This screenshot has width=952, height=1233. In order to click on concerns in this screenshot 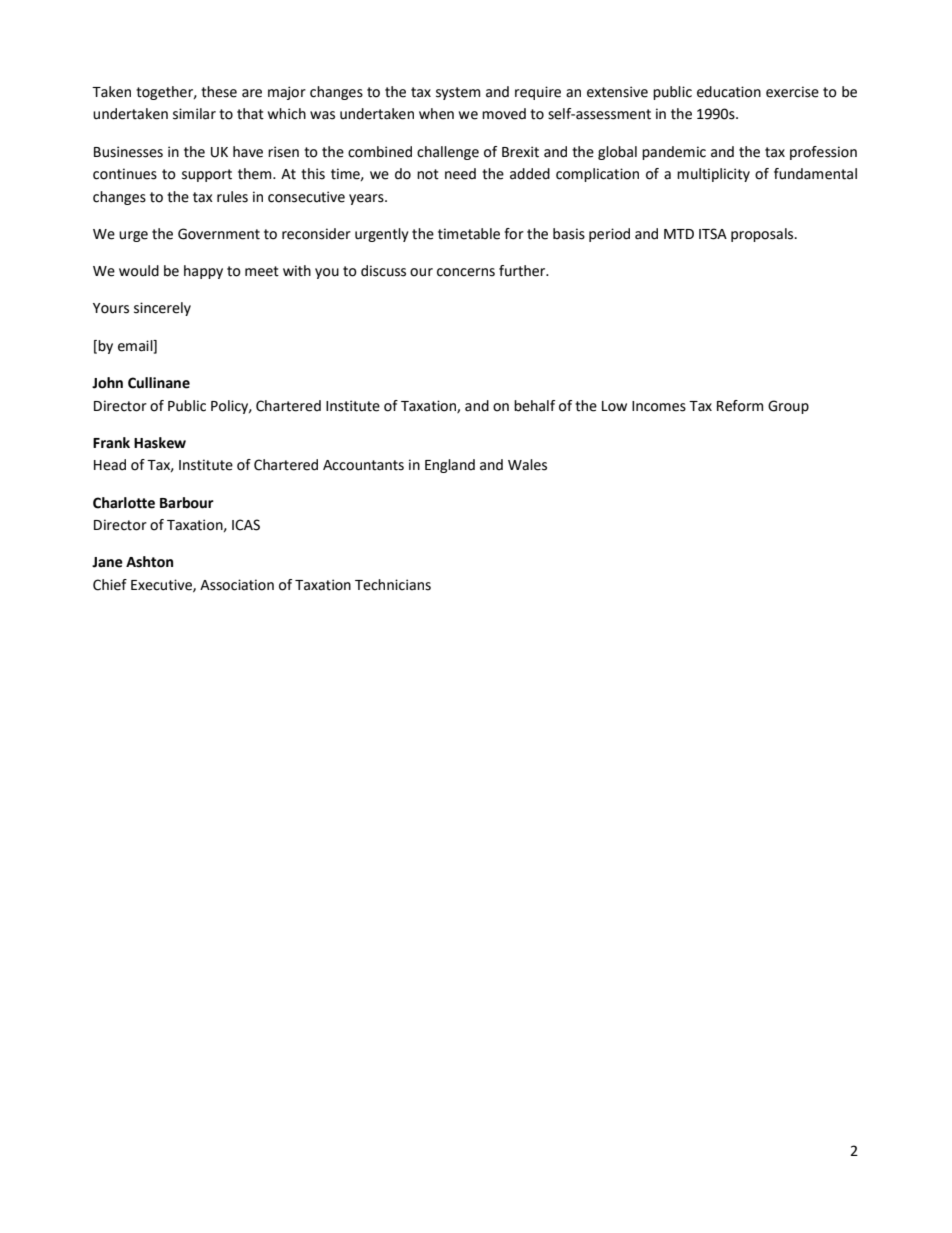, I will do `click(466, 272)`.
